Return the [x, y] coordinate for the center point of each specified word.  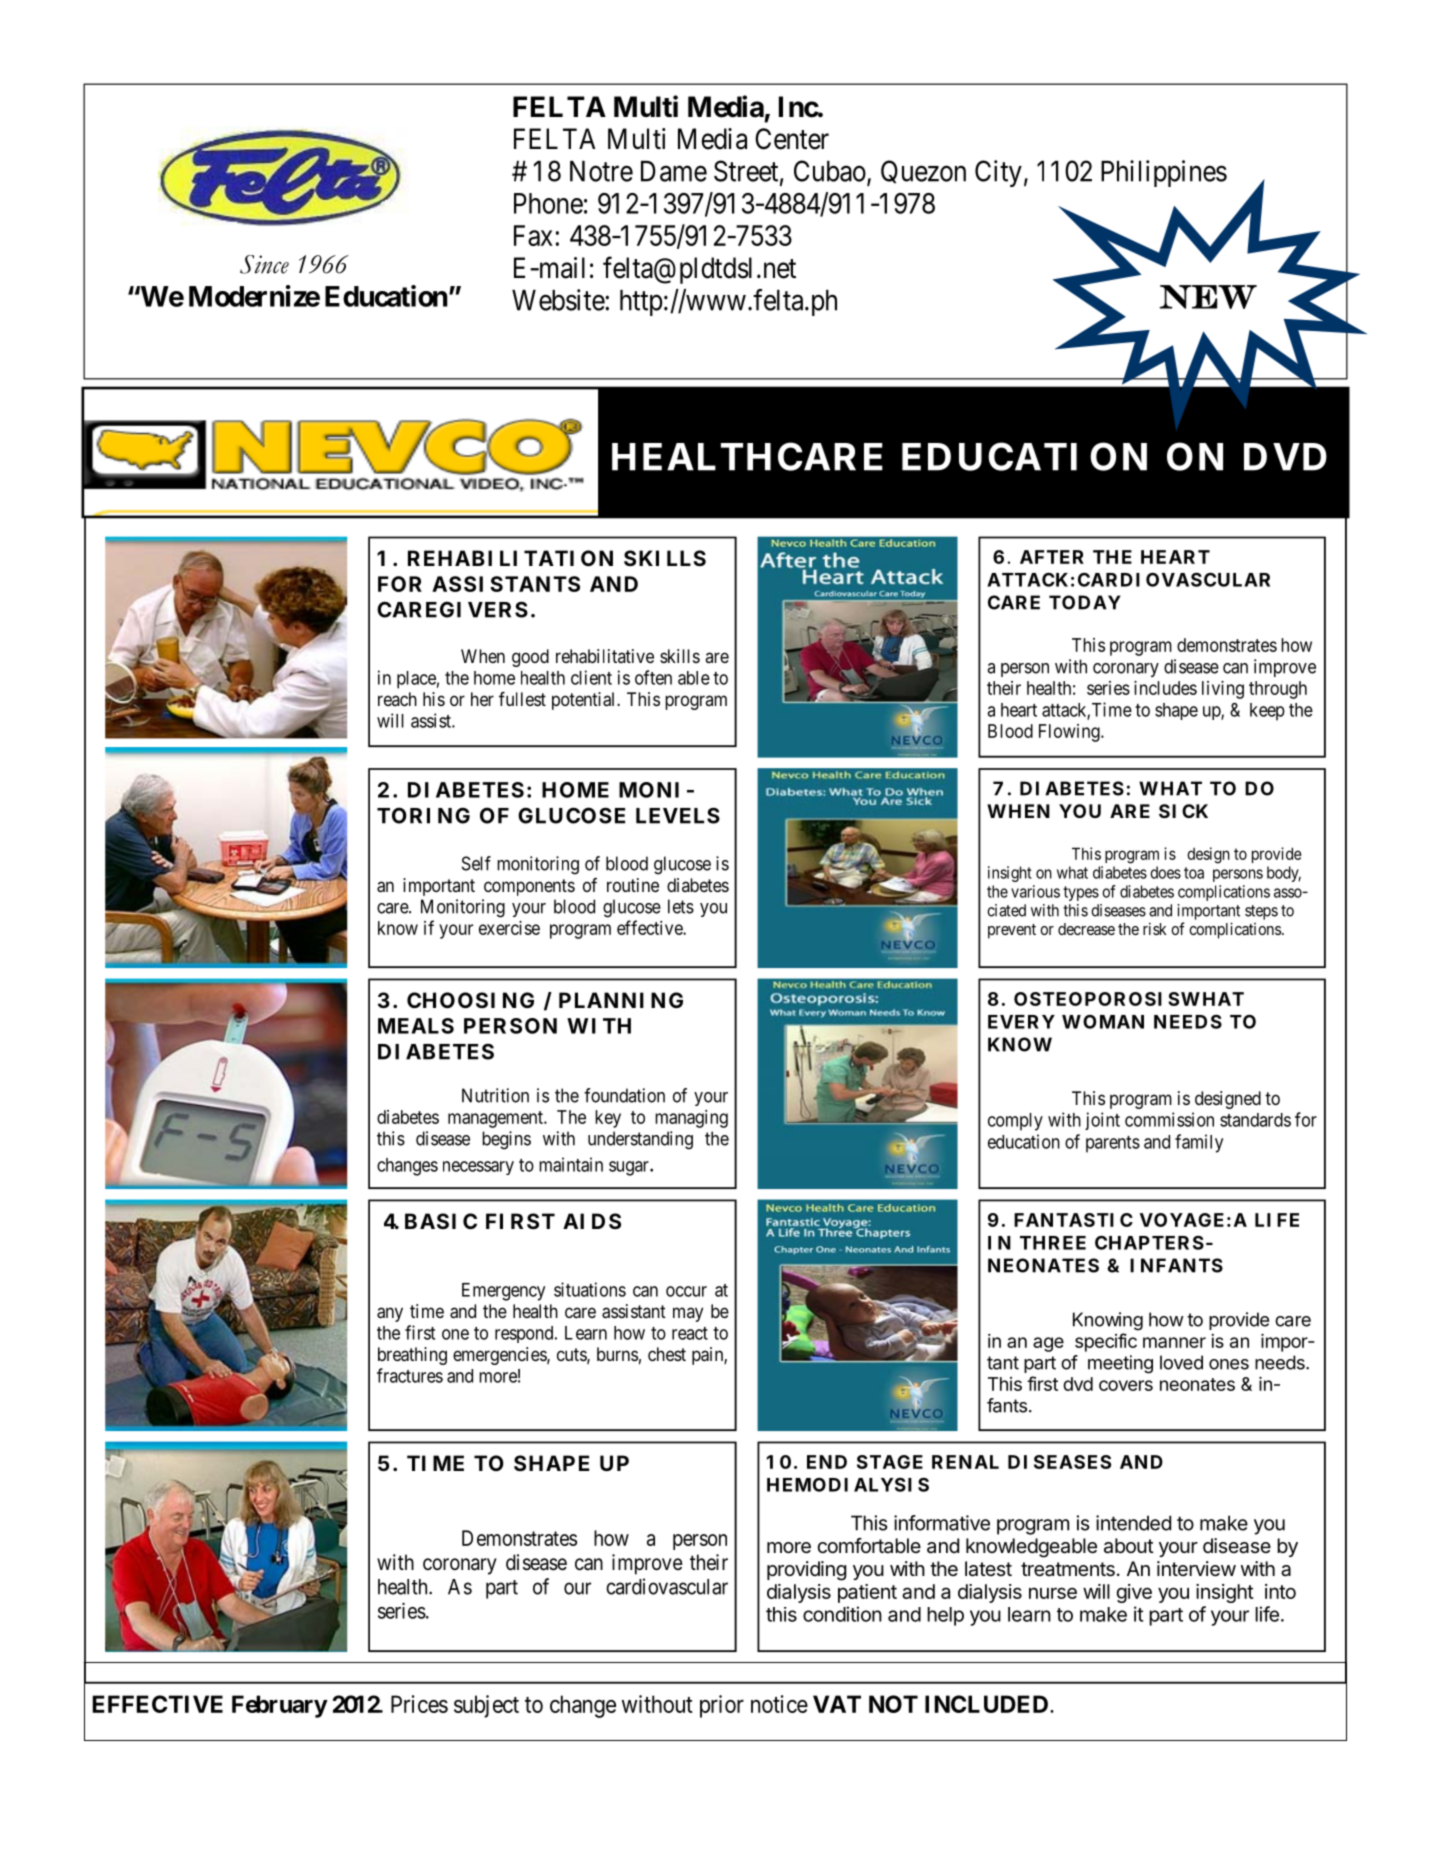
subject [486, 1706]
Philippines [1164, 173]
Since [264, 264]
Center [792, 139]
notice [779, 1704]
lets [681, 906]
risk [1155, 928]
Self [476, 863]
